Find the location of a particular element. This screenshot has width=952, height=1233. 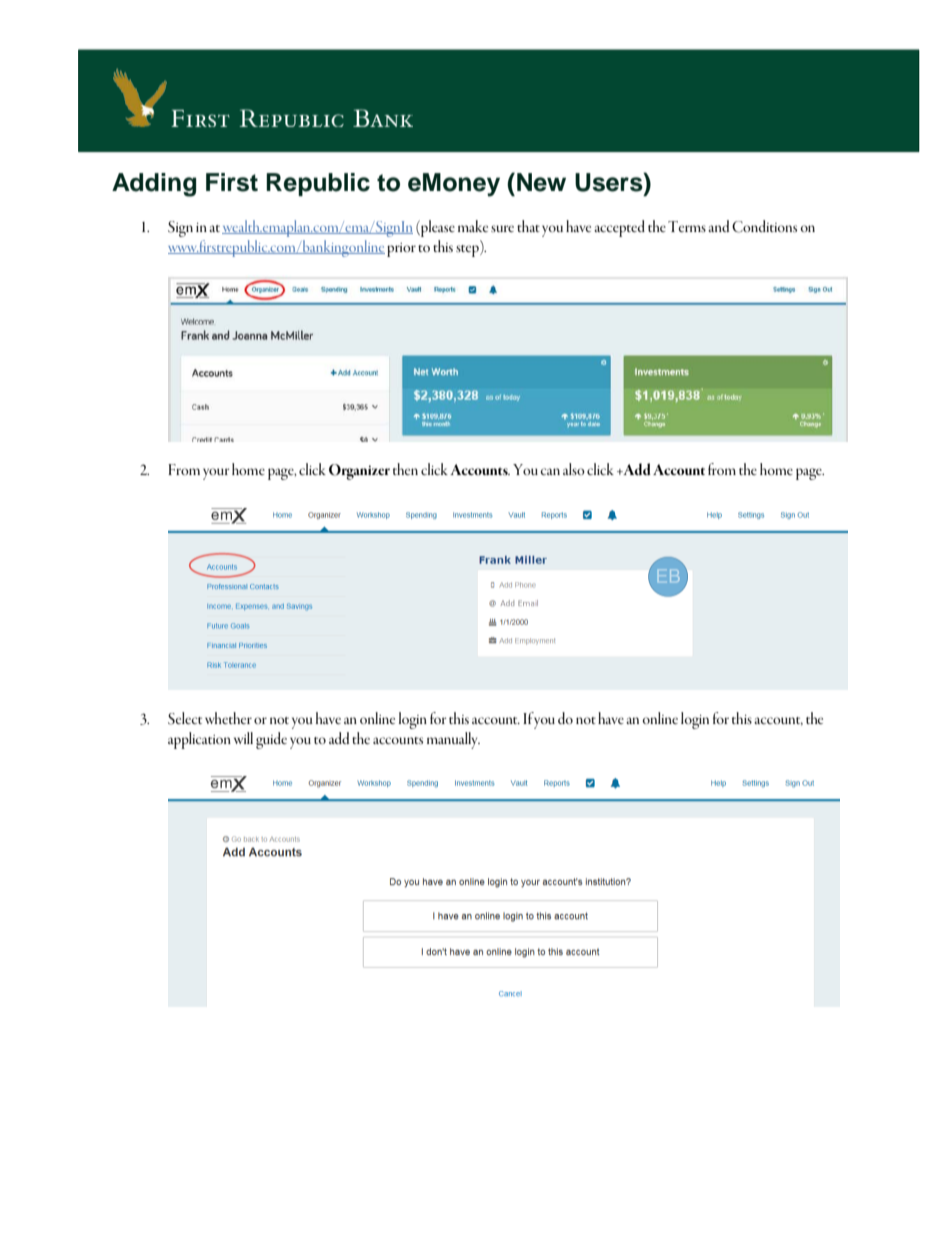

manually is located at coordinates (453, 740).
